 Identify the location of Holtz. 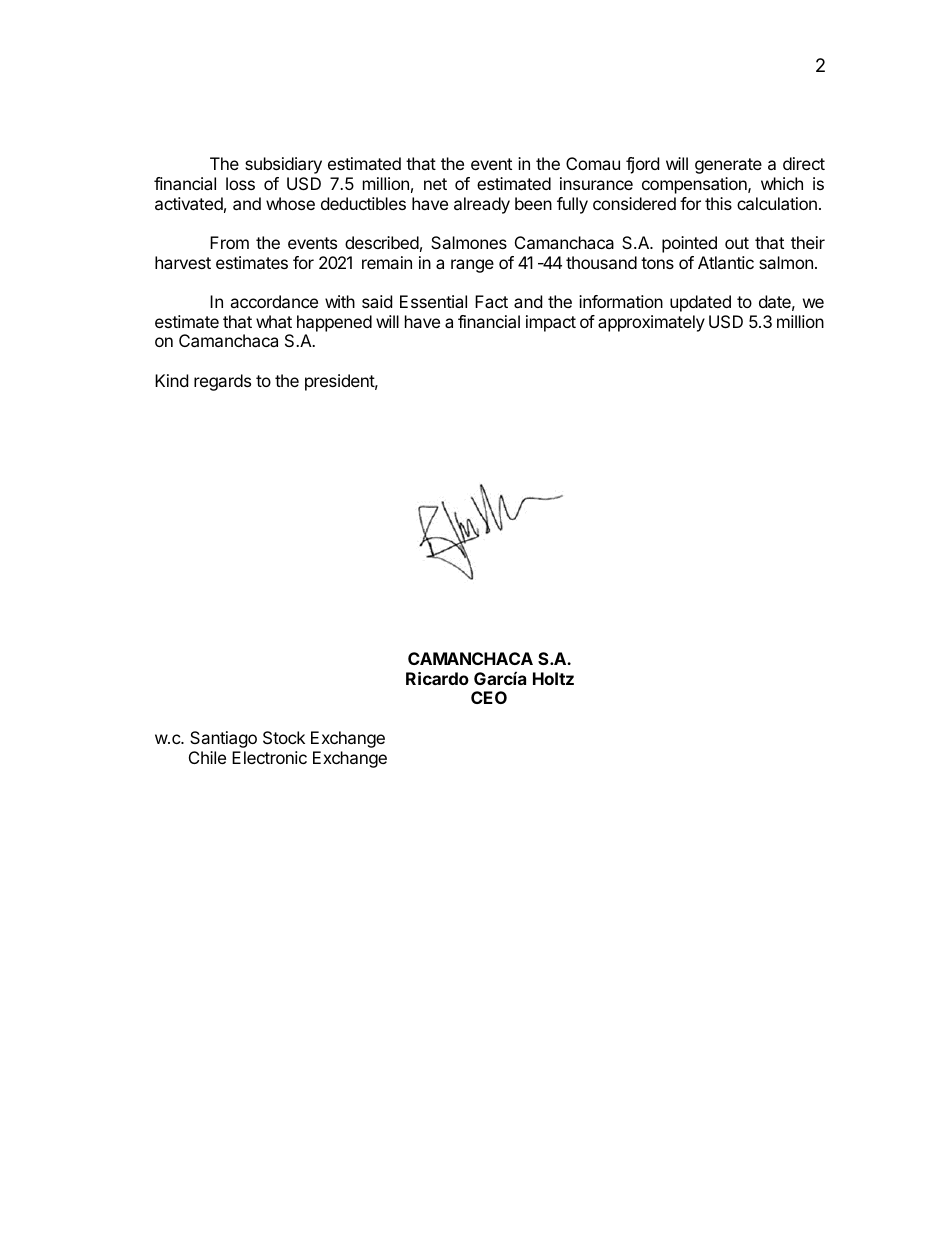
(553, 678).
